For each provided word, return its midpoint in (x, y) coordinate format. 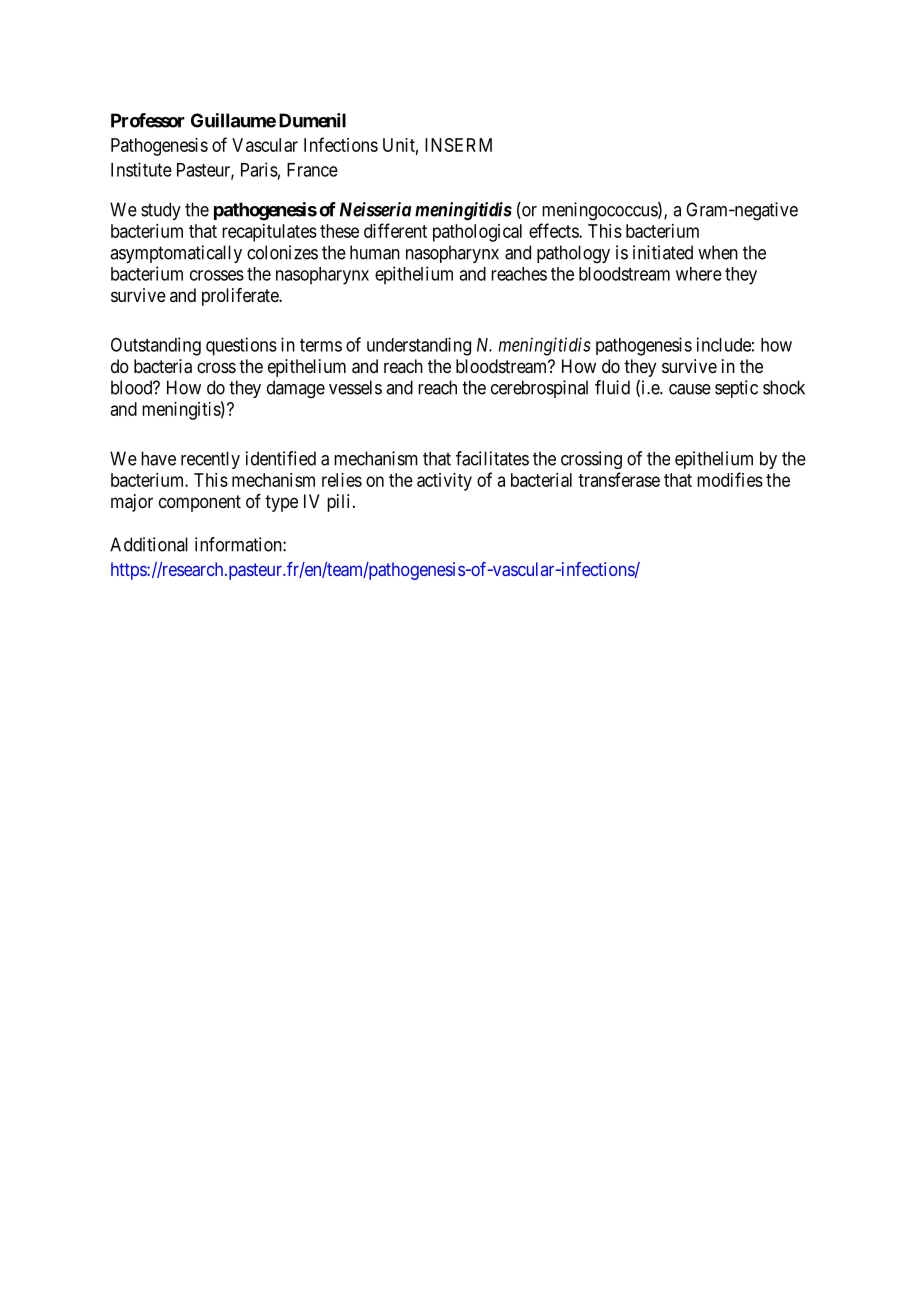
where (699, 274)
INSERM (458, 145)
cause (690, 389)
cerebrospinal (539, 389)
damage (296, 389)
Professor (148, 120)
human (375, 252)
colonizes (282, 252)
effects (554, 230)
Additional (149, 544)
